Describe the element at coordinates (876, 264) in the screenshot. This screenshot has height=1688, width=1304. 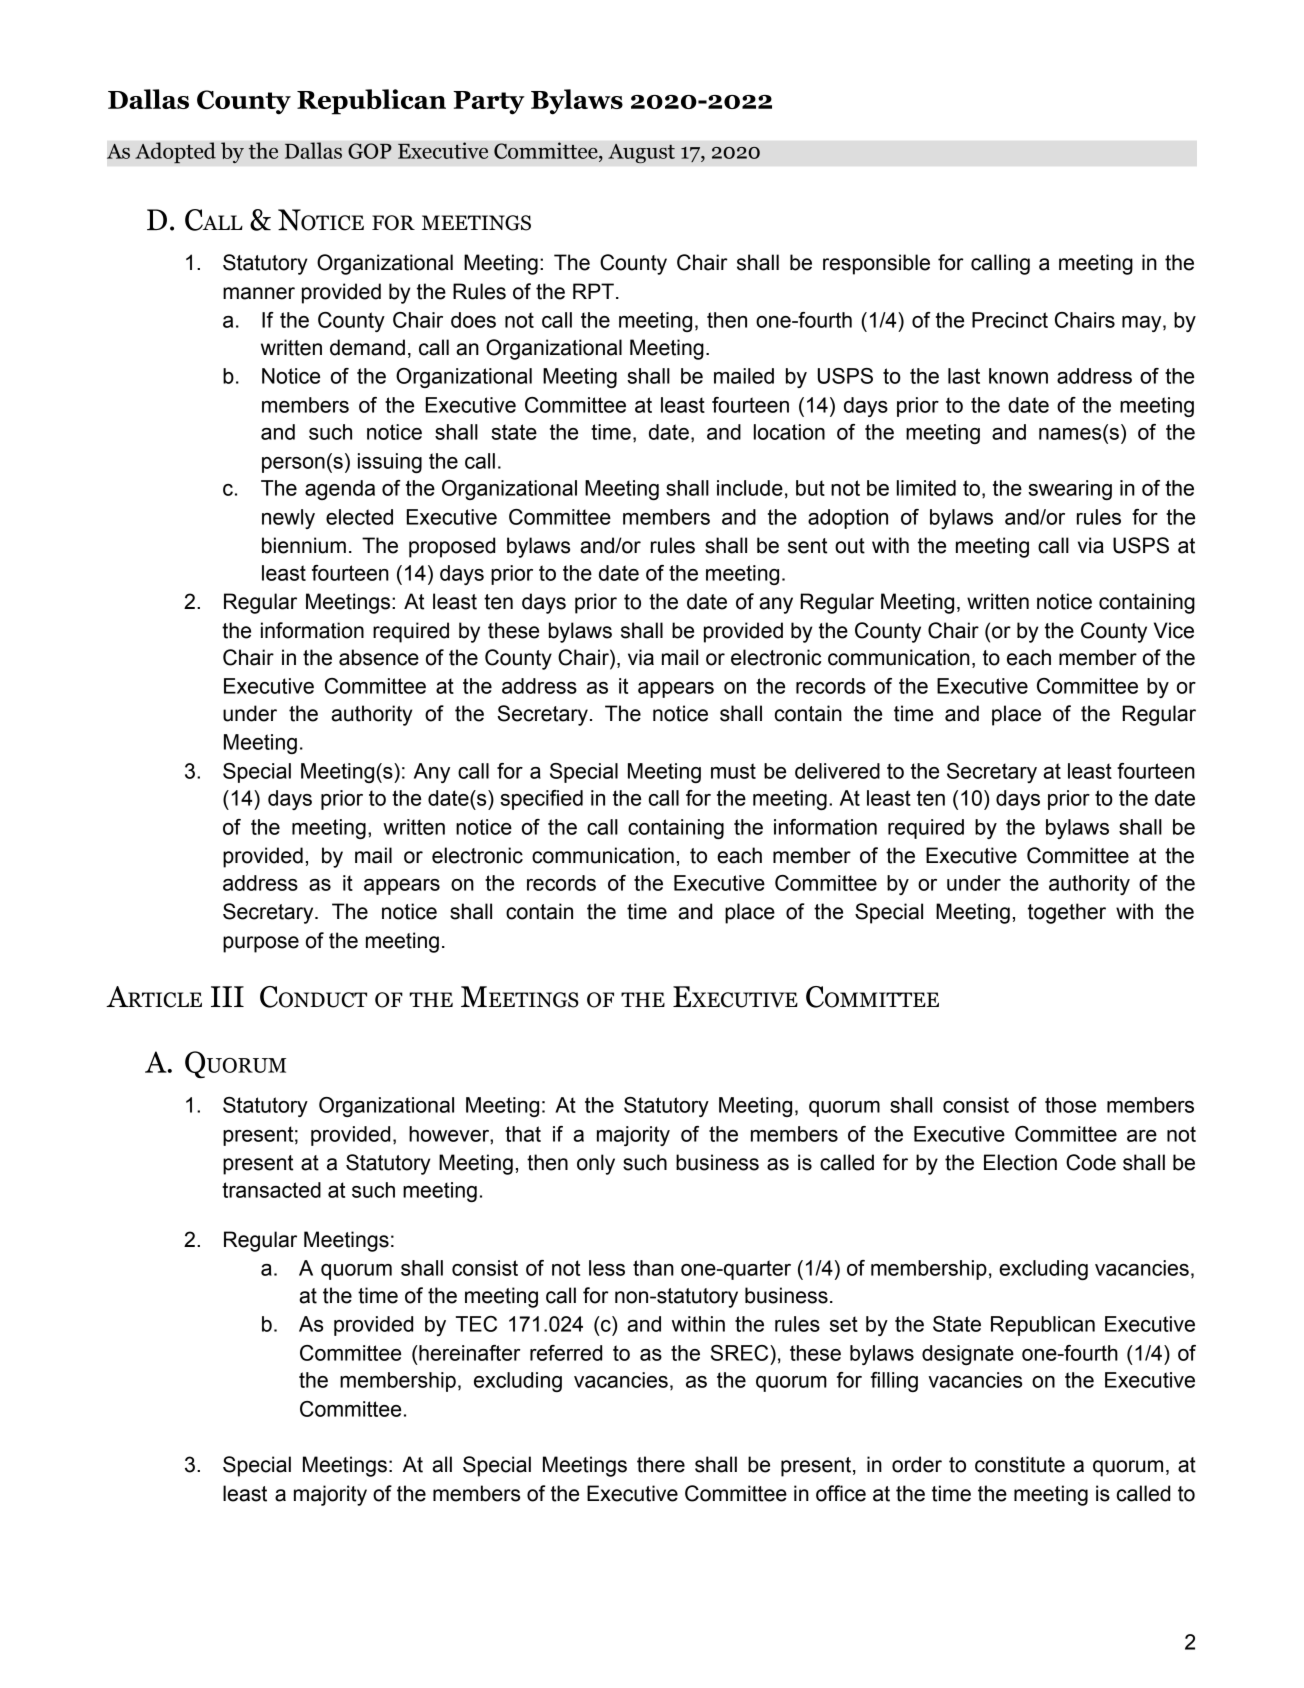
I see `responsible` at that location.
